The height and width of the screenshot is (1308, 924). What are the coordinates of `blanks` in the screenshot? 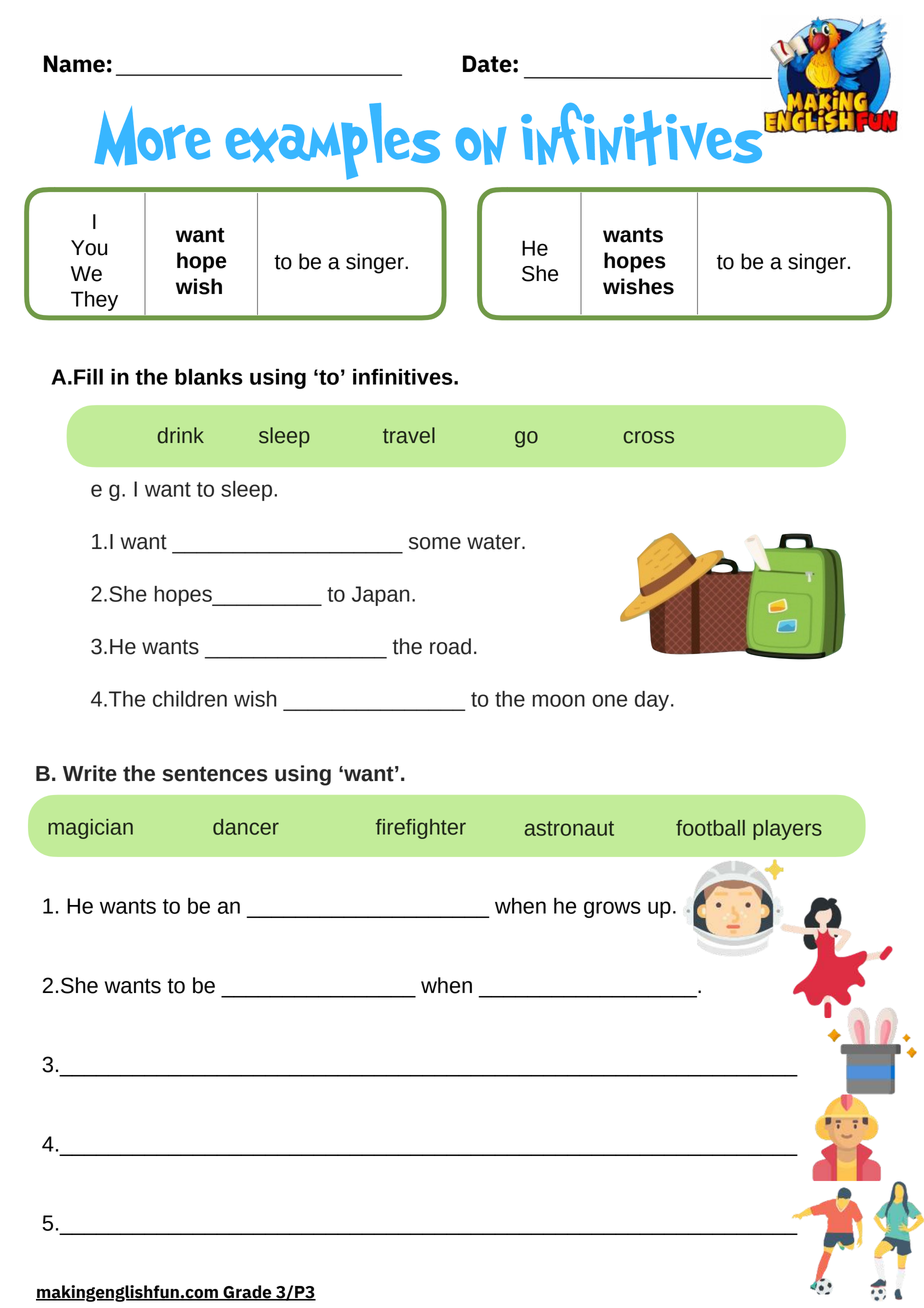 It's located at (209, 376).
